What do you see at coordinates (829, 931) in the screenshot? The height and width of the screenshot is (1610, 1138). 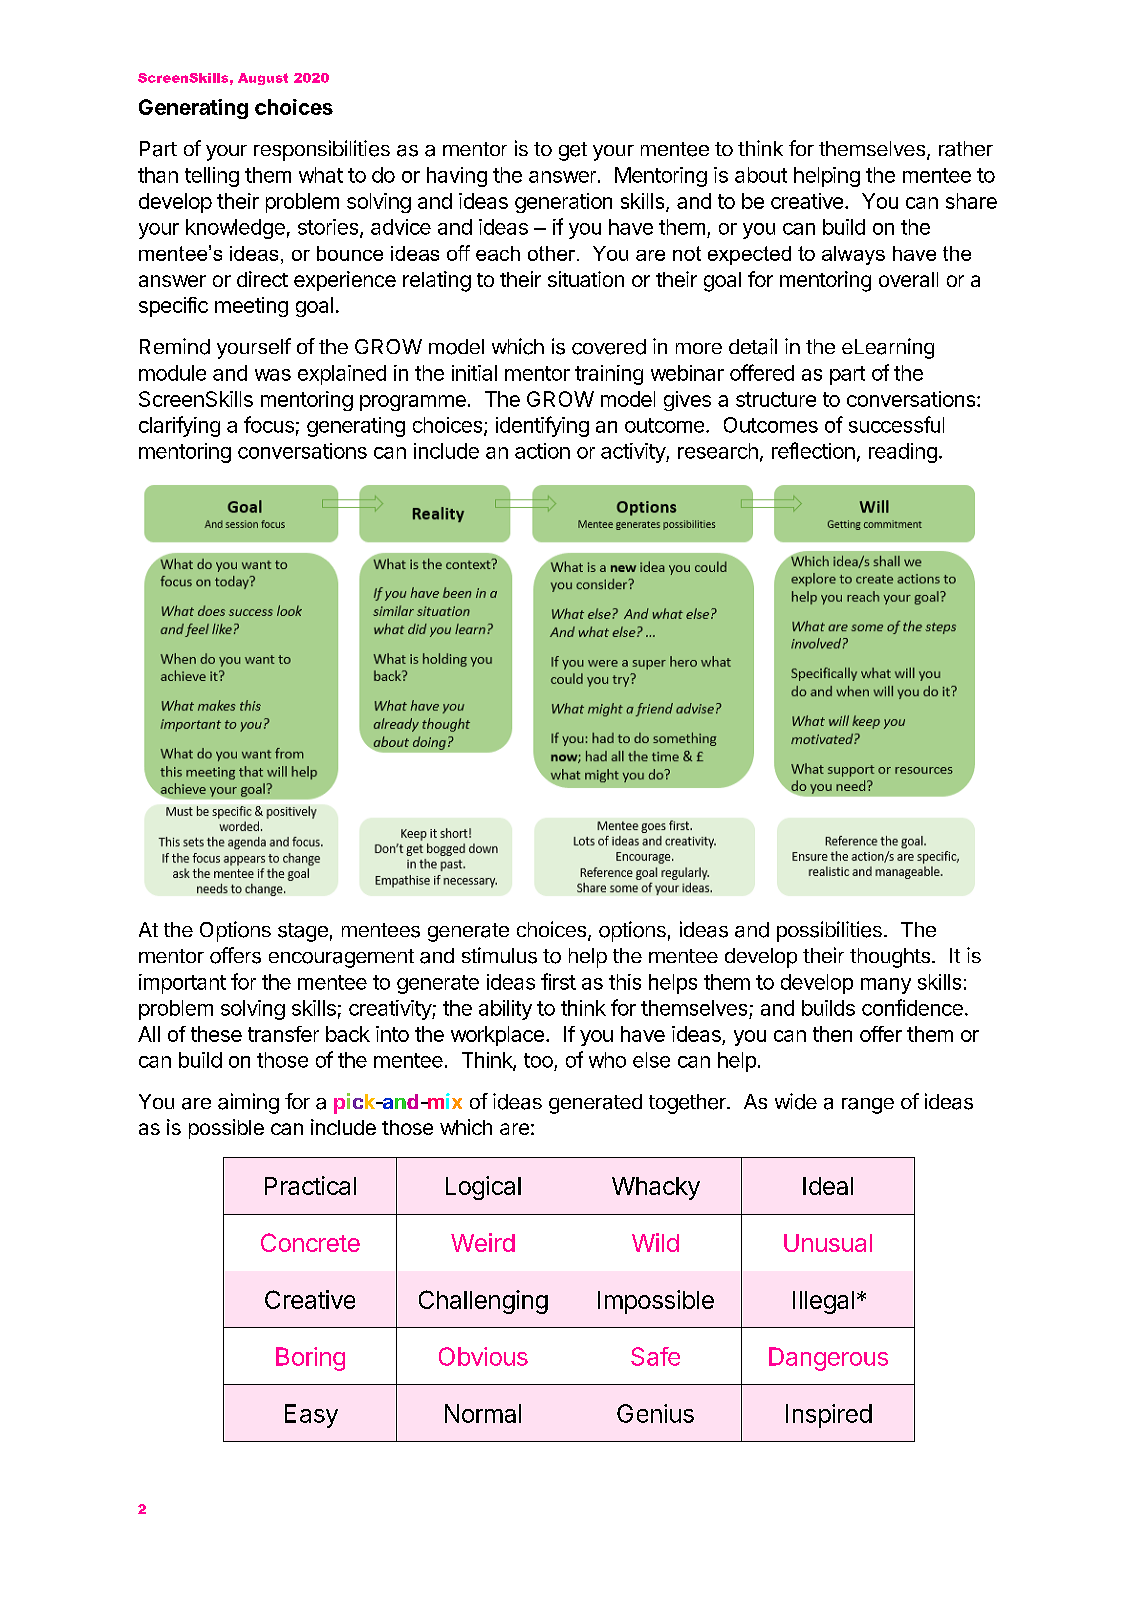 I see `possibilities` at bounding box center [829, 931].
